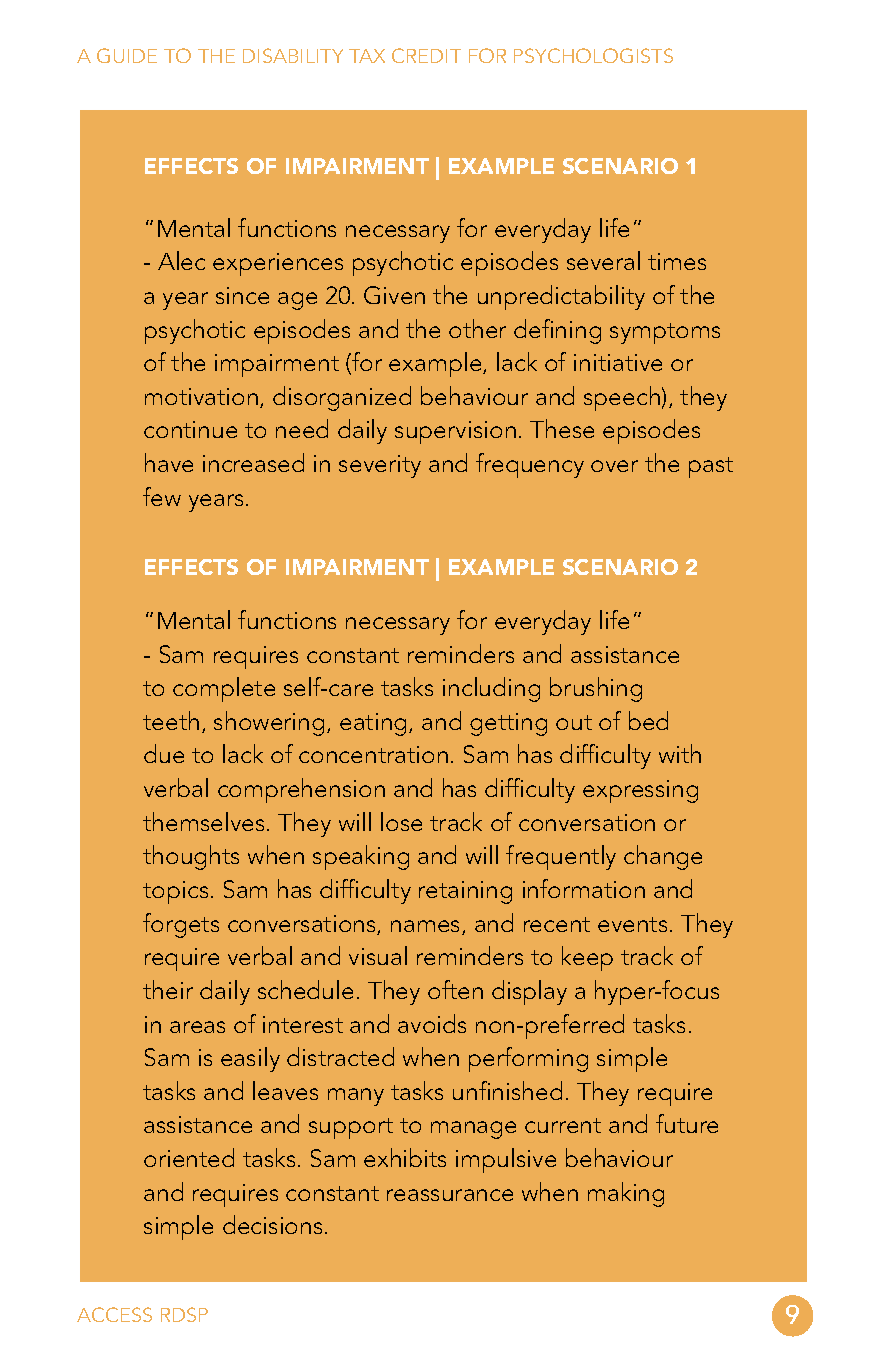 Image resolution: width=887 pixels, height=1372 pixels. I want to click on reassurance, so click(450, 1195).
